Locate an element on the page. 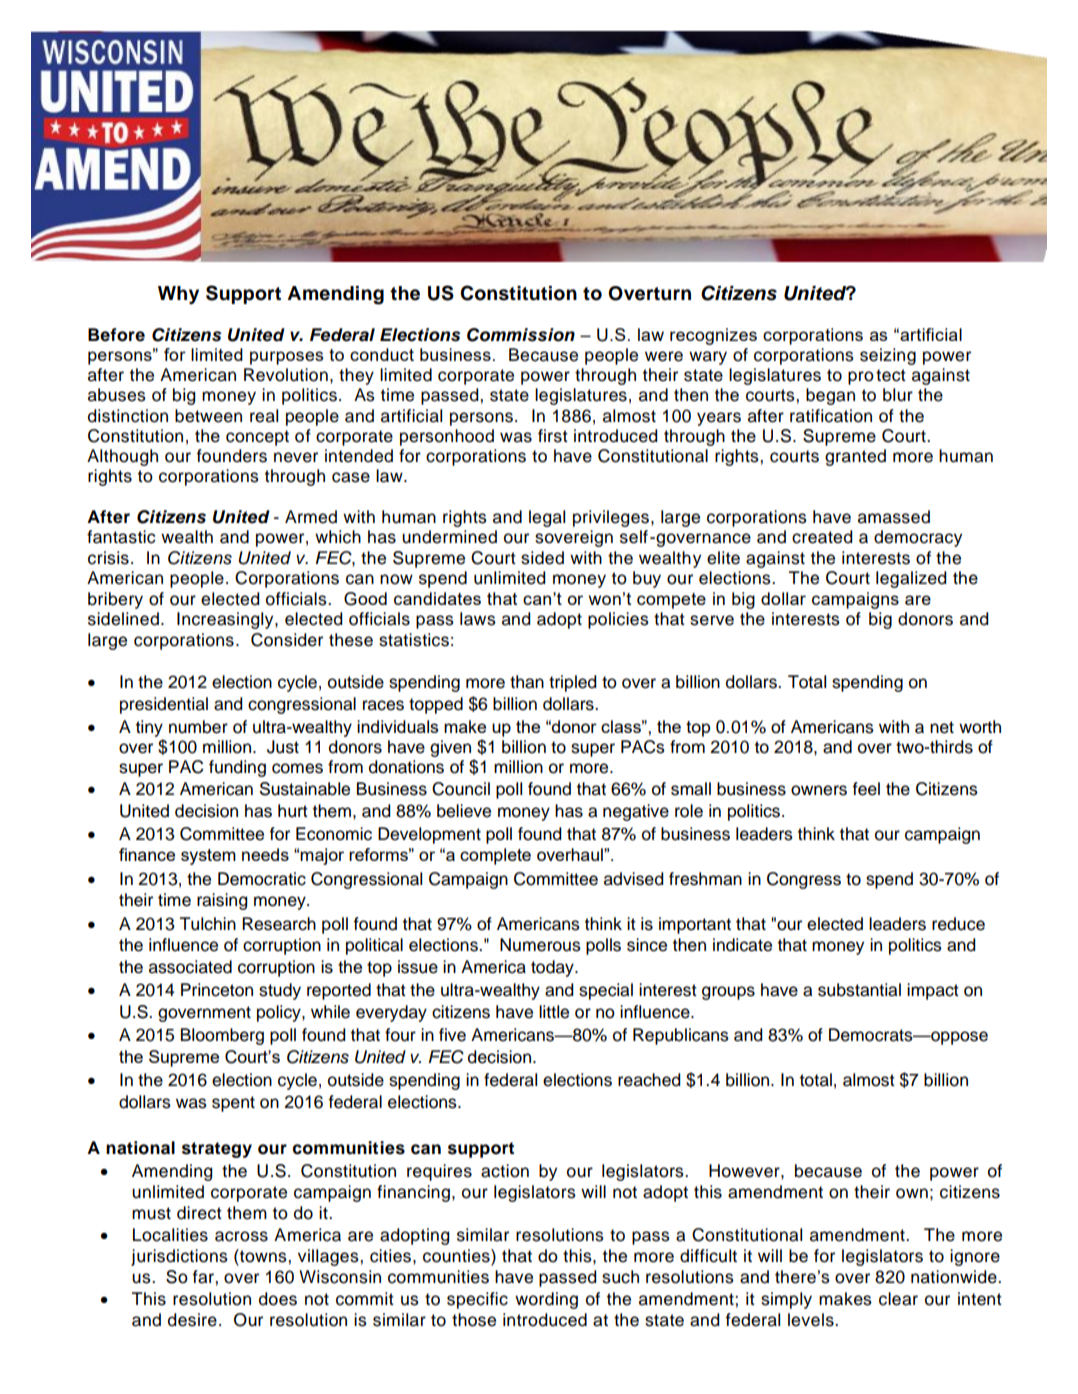  seizing is located at coordinates (888, 356).
